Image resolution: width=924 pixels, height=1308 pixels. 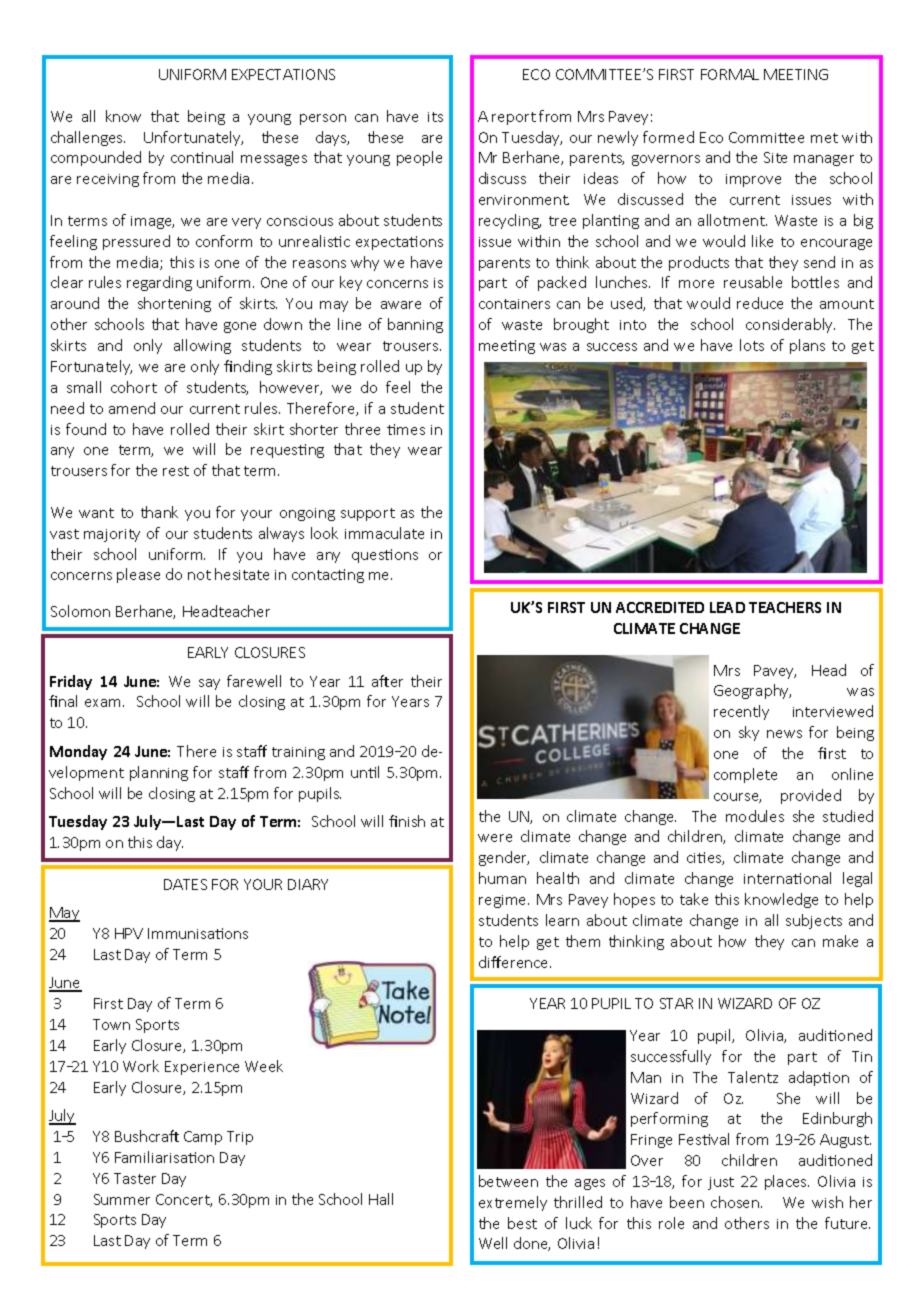 I want to click on Summer, so click(x=122, y=1199).
